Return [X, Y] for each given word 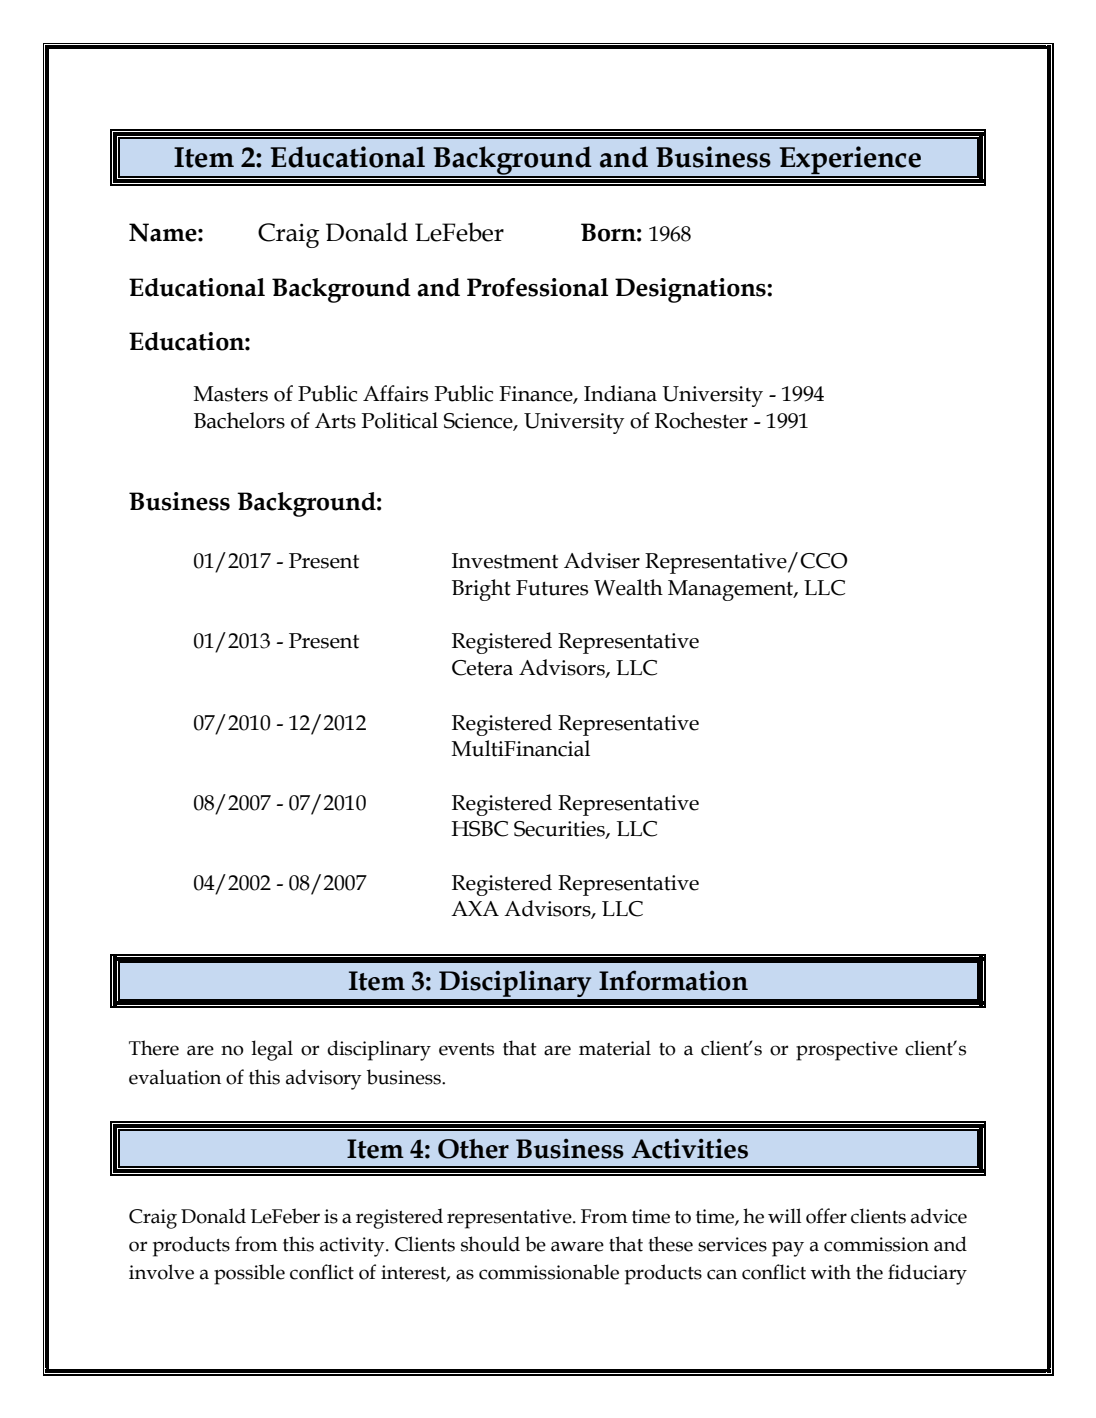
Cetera [482, 668]
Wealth [628, 587]
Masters [231, 394]
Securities [560, 830]
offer [826, 1216]
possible [249, 1274]
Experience [850, 161]
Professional [537, 287]
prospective [847, 1051]
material [615, 1048]
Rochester [701, 420]
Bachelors [239, 420]
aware [577, 1246]
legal [272, 1050]
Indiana [620, 393]
